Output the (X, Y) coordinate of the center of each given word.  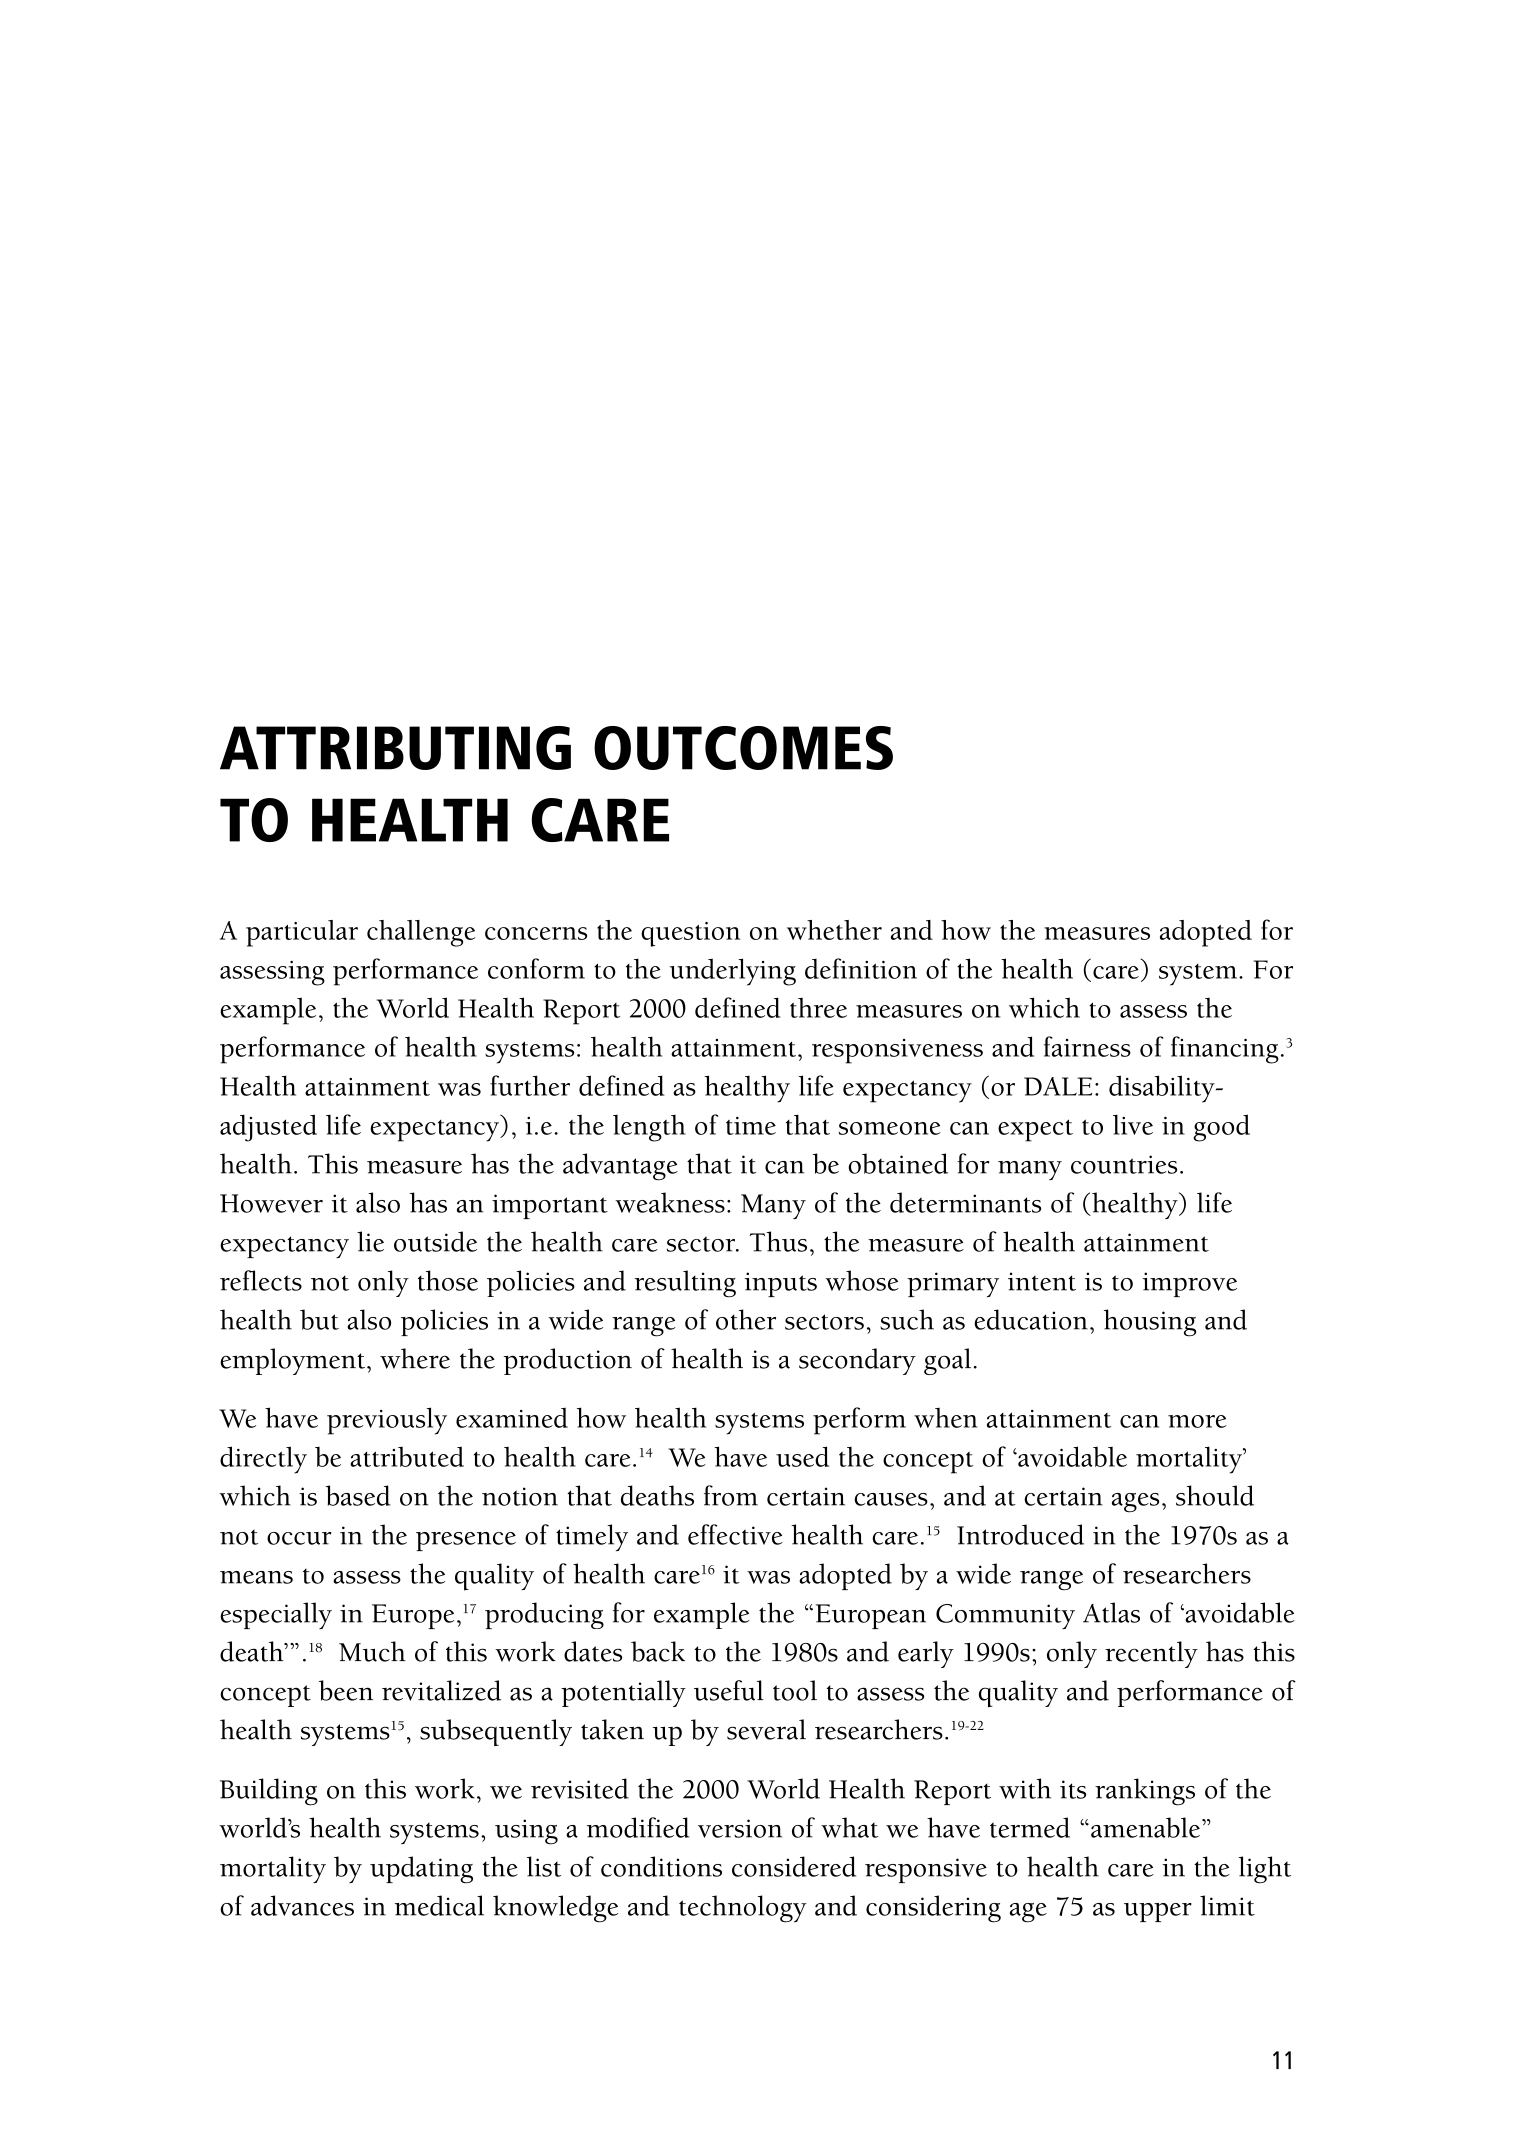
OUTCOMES (743, 748)
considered (794, 1866)
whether (834, 930)
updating (421, 1870)
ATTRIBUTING (395, 748)
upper (1158, 1912)
